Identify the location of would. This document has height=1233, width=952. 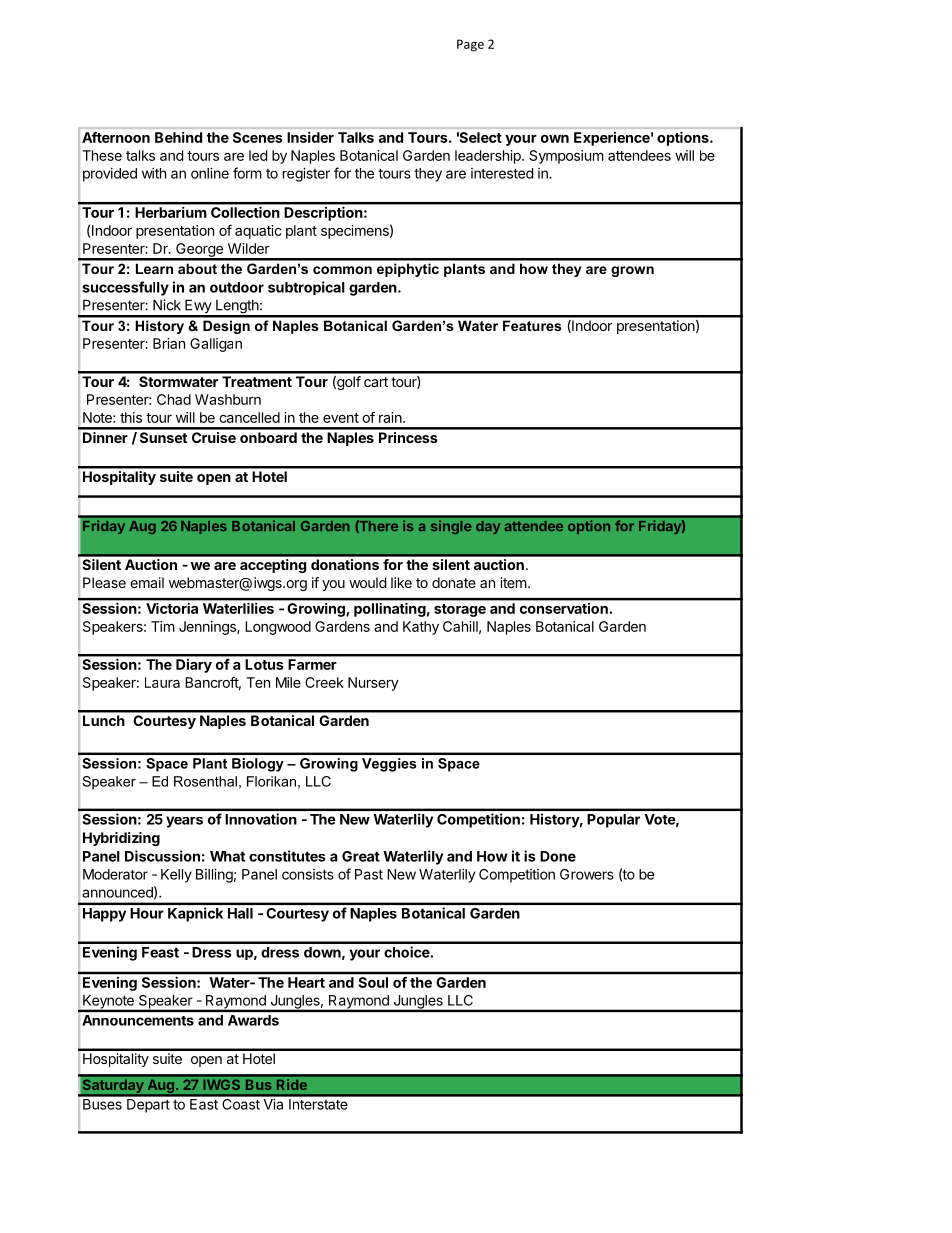
(367, 582).
